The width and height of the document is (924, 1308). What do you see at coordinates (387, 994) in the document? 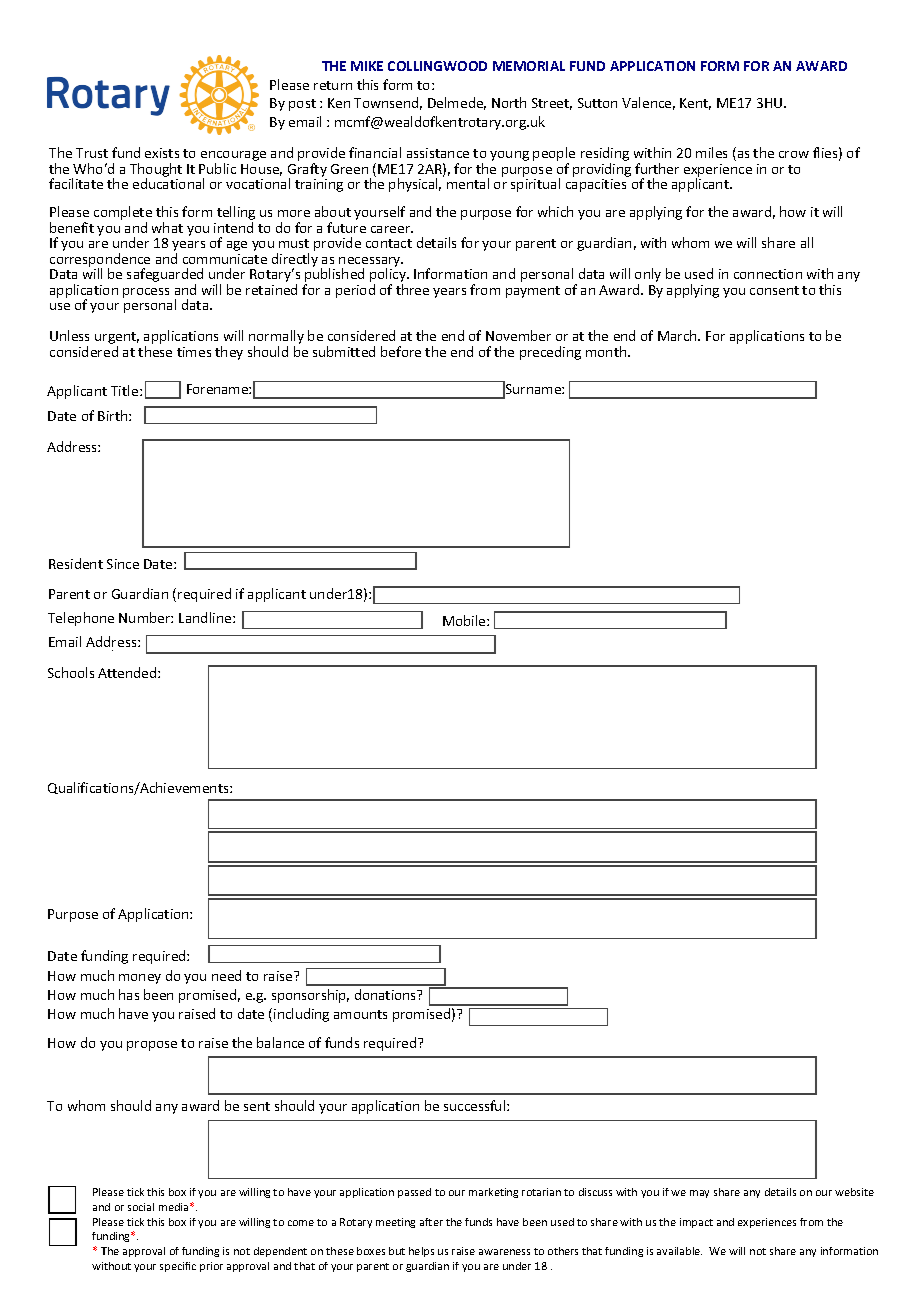
I see `donations` at bounding box center [387, 994].
